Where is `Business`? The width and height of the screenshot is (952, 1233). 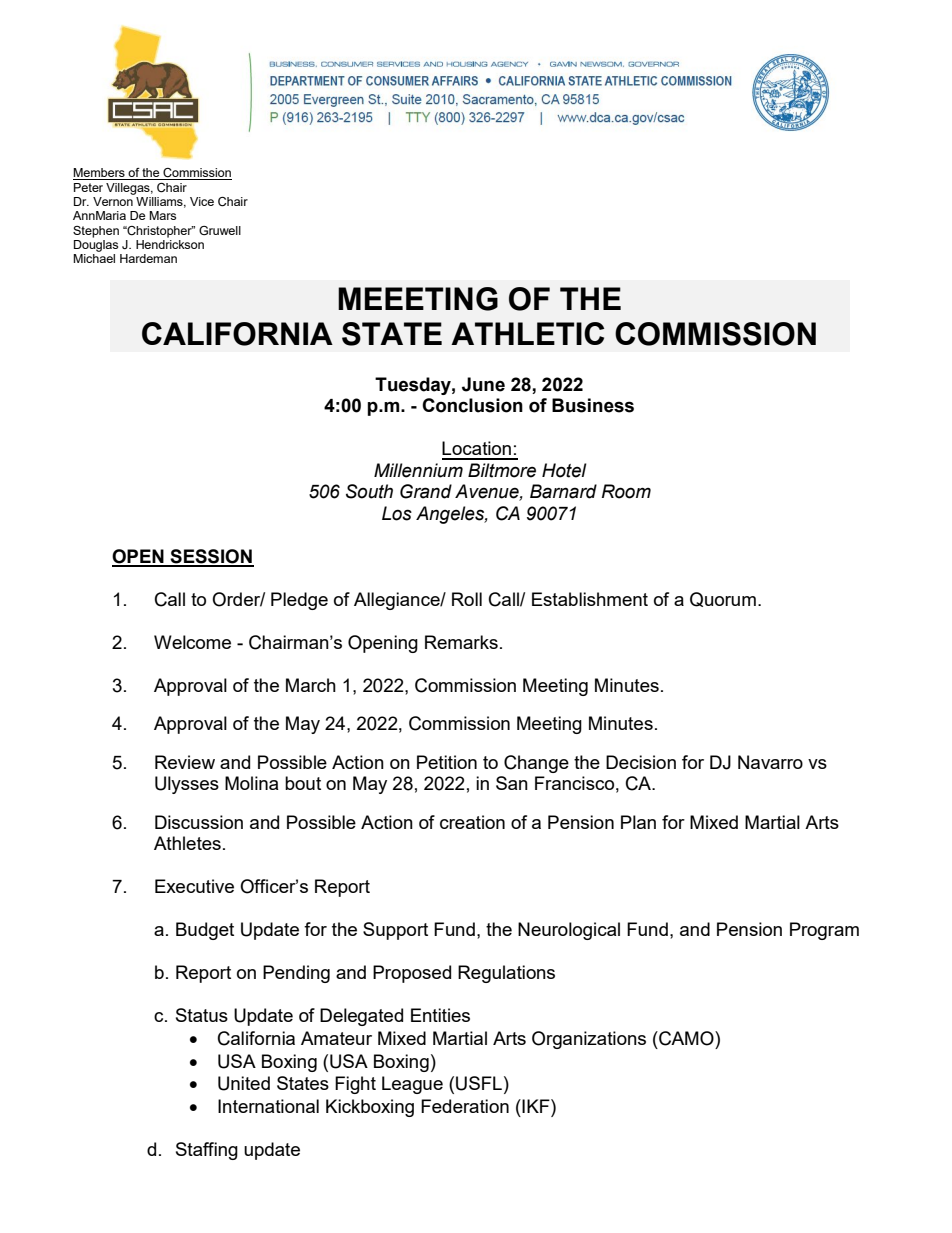 Business is located at coordinates (593, 405).
